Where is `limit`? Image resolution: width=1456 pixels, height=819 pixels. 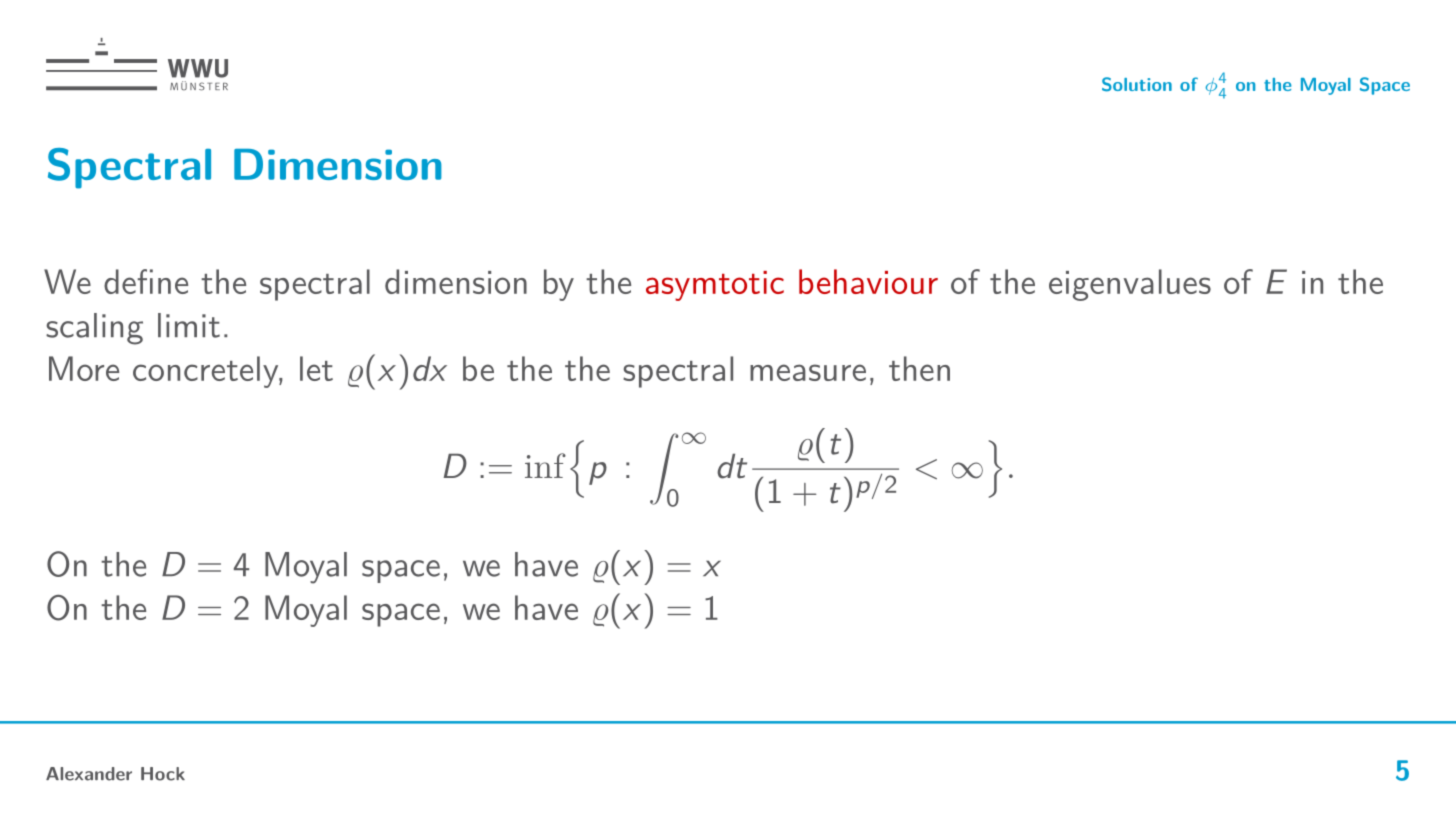
limit is located at coordinates (189, 325).
